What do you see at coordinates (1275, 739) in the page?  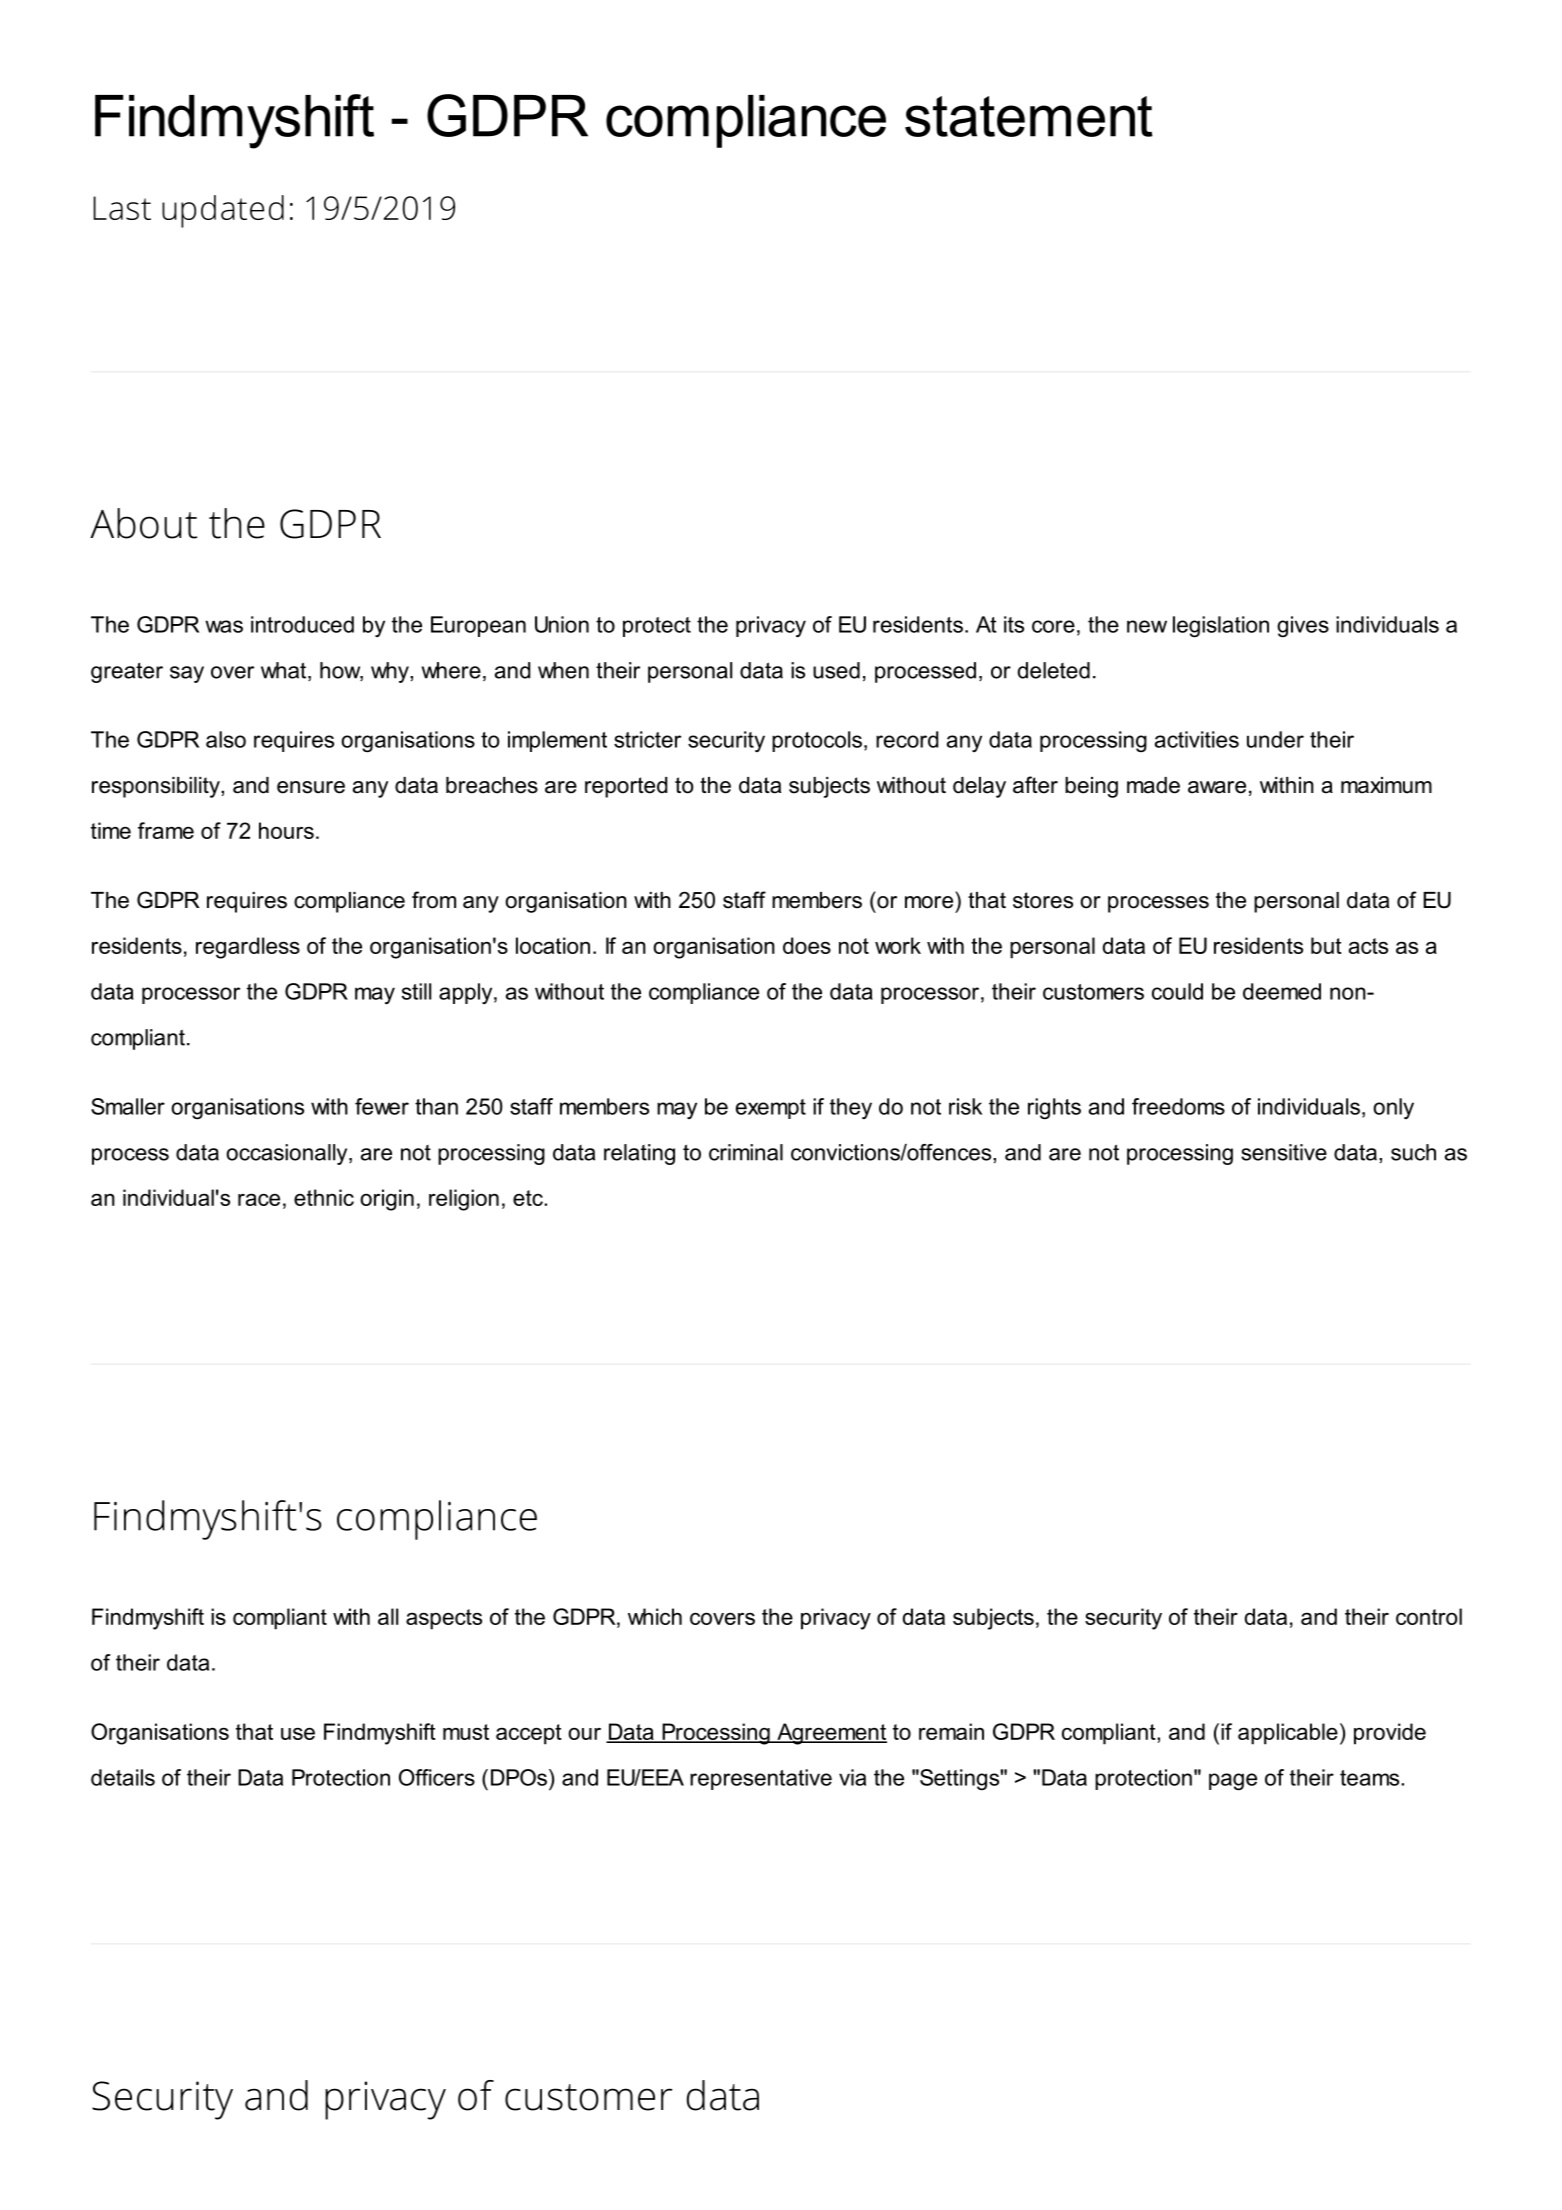 I see `under` at bounding box center [1275, 739].
